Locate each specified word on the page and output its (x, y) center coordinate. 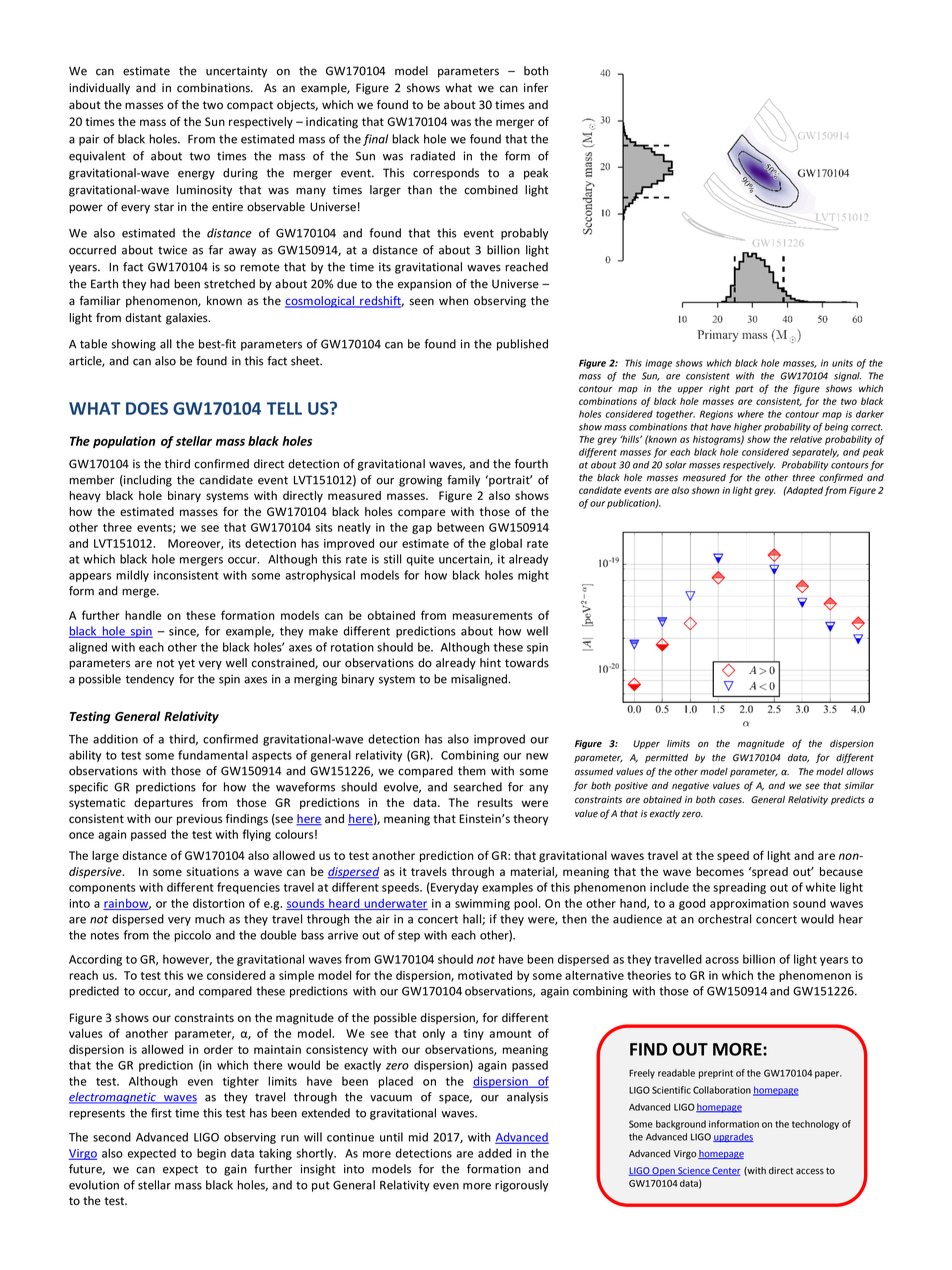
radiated (433, 156)
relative (806, 439)
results (495, 802)
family (463, 481)
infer (536, 88)
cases (731, 800)
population (124, 442)
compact (250, 106)
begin (211, 1154)
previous (199, 820)
